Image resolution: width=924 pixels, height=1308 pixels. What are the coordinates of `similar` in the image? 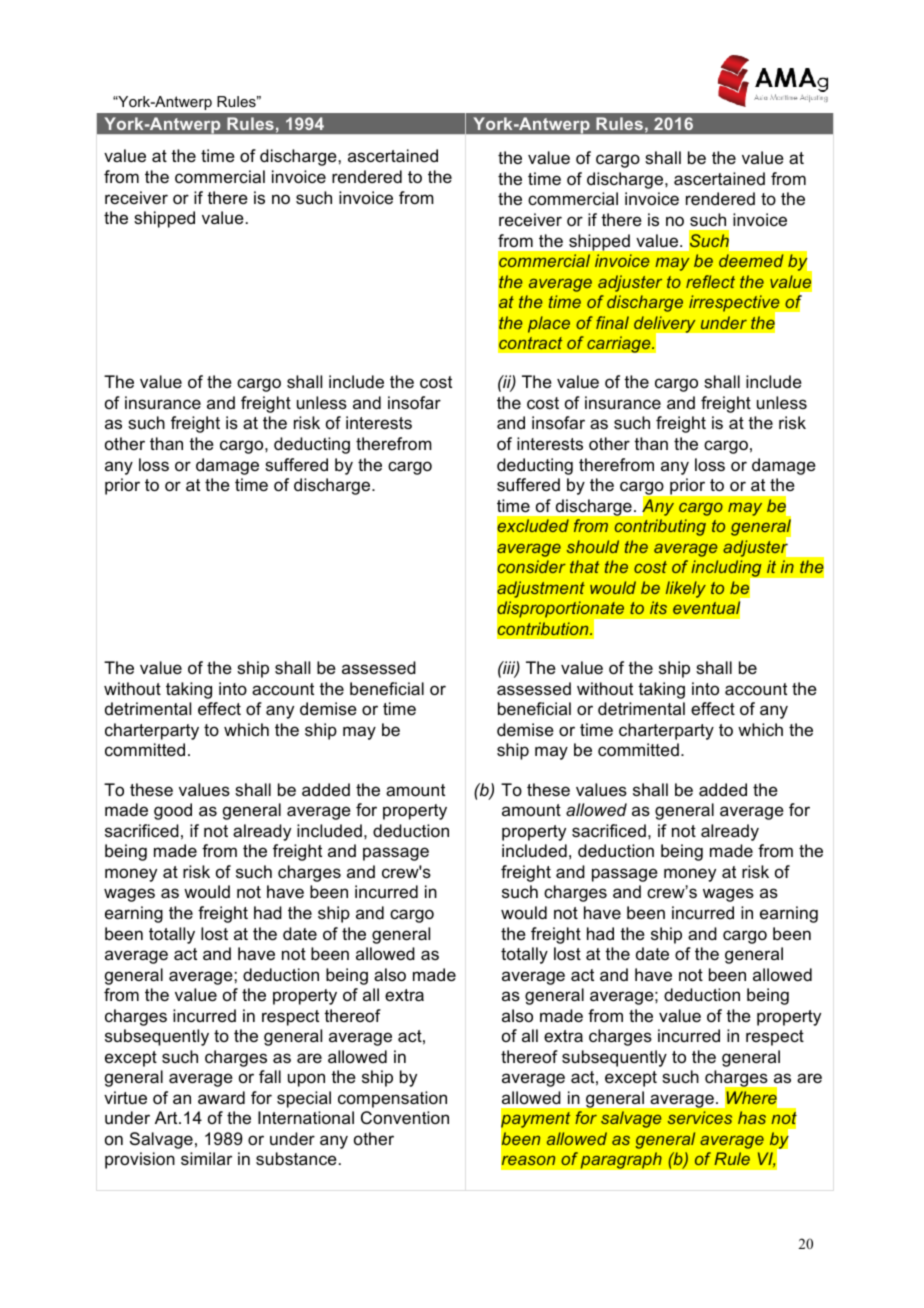 It's located at (206, 1158).
